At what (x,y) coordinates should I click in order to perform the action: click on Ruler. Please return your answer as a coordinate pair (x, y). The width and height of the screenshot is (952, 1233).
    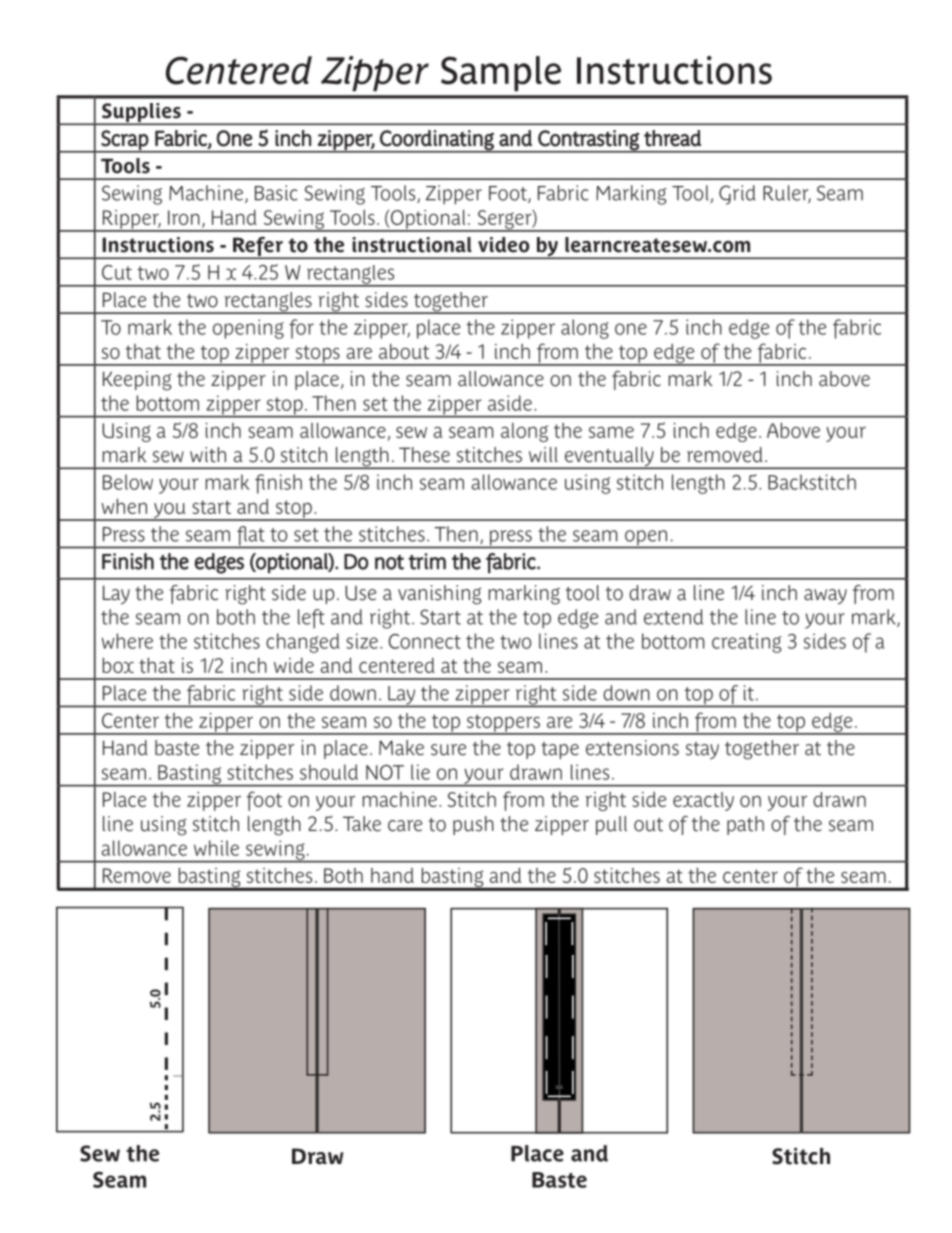
    Looking at the image, I should click on (787, 194).
